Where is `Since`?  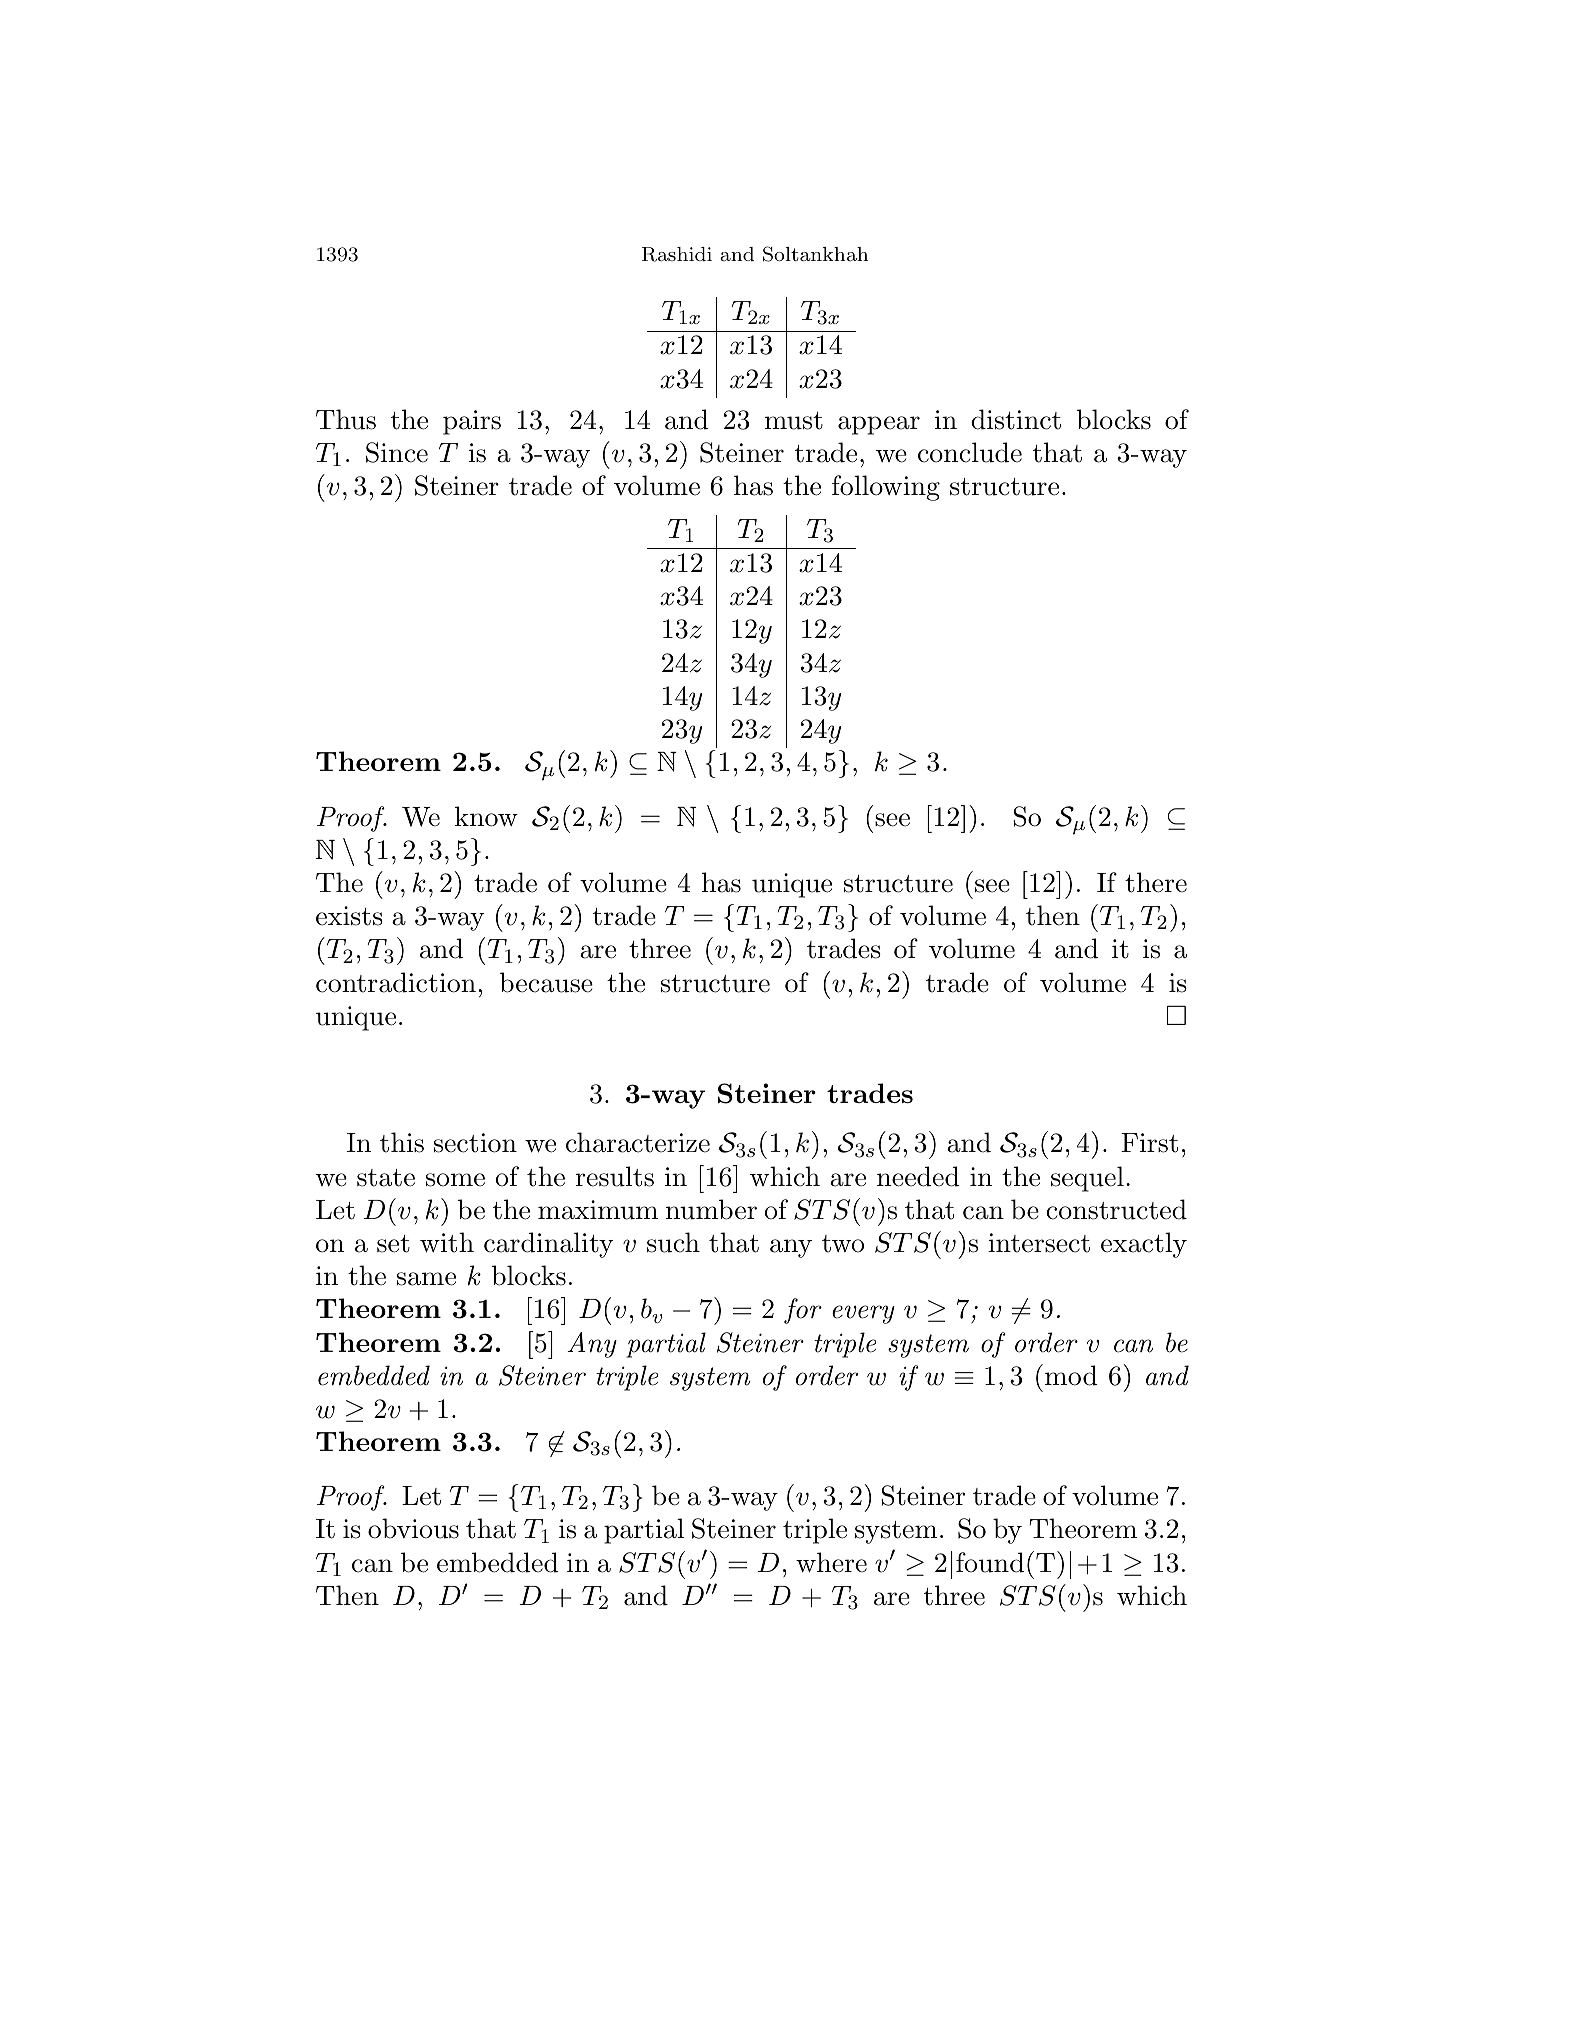
Since is located at coordinates (397, 452).
